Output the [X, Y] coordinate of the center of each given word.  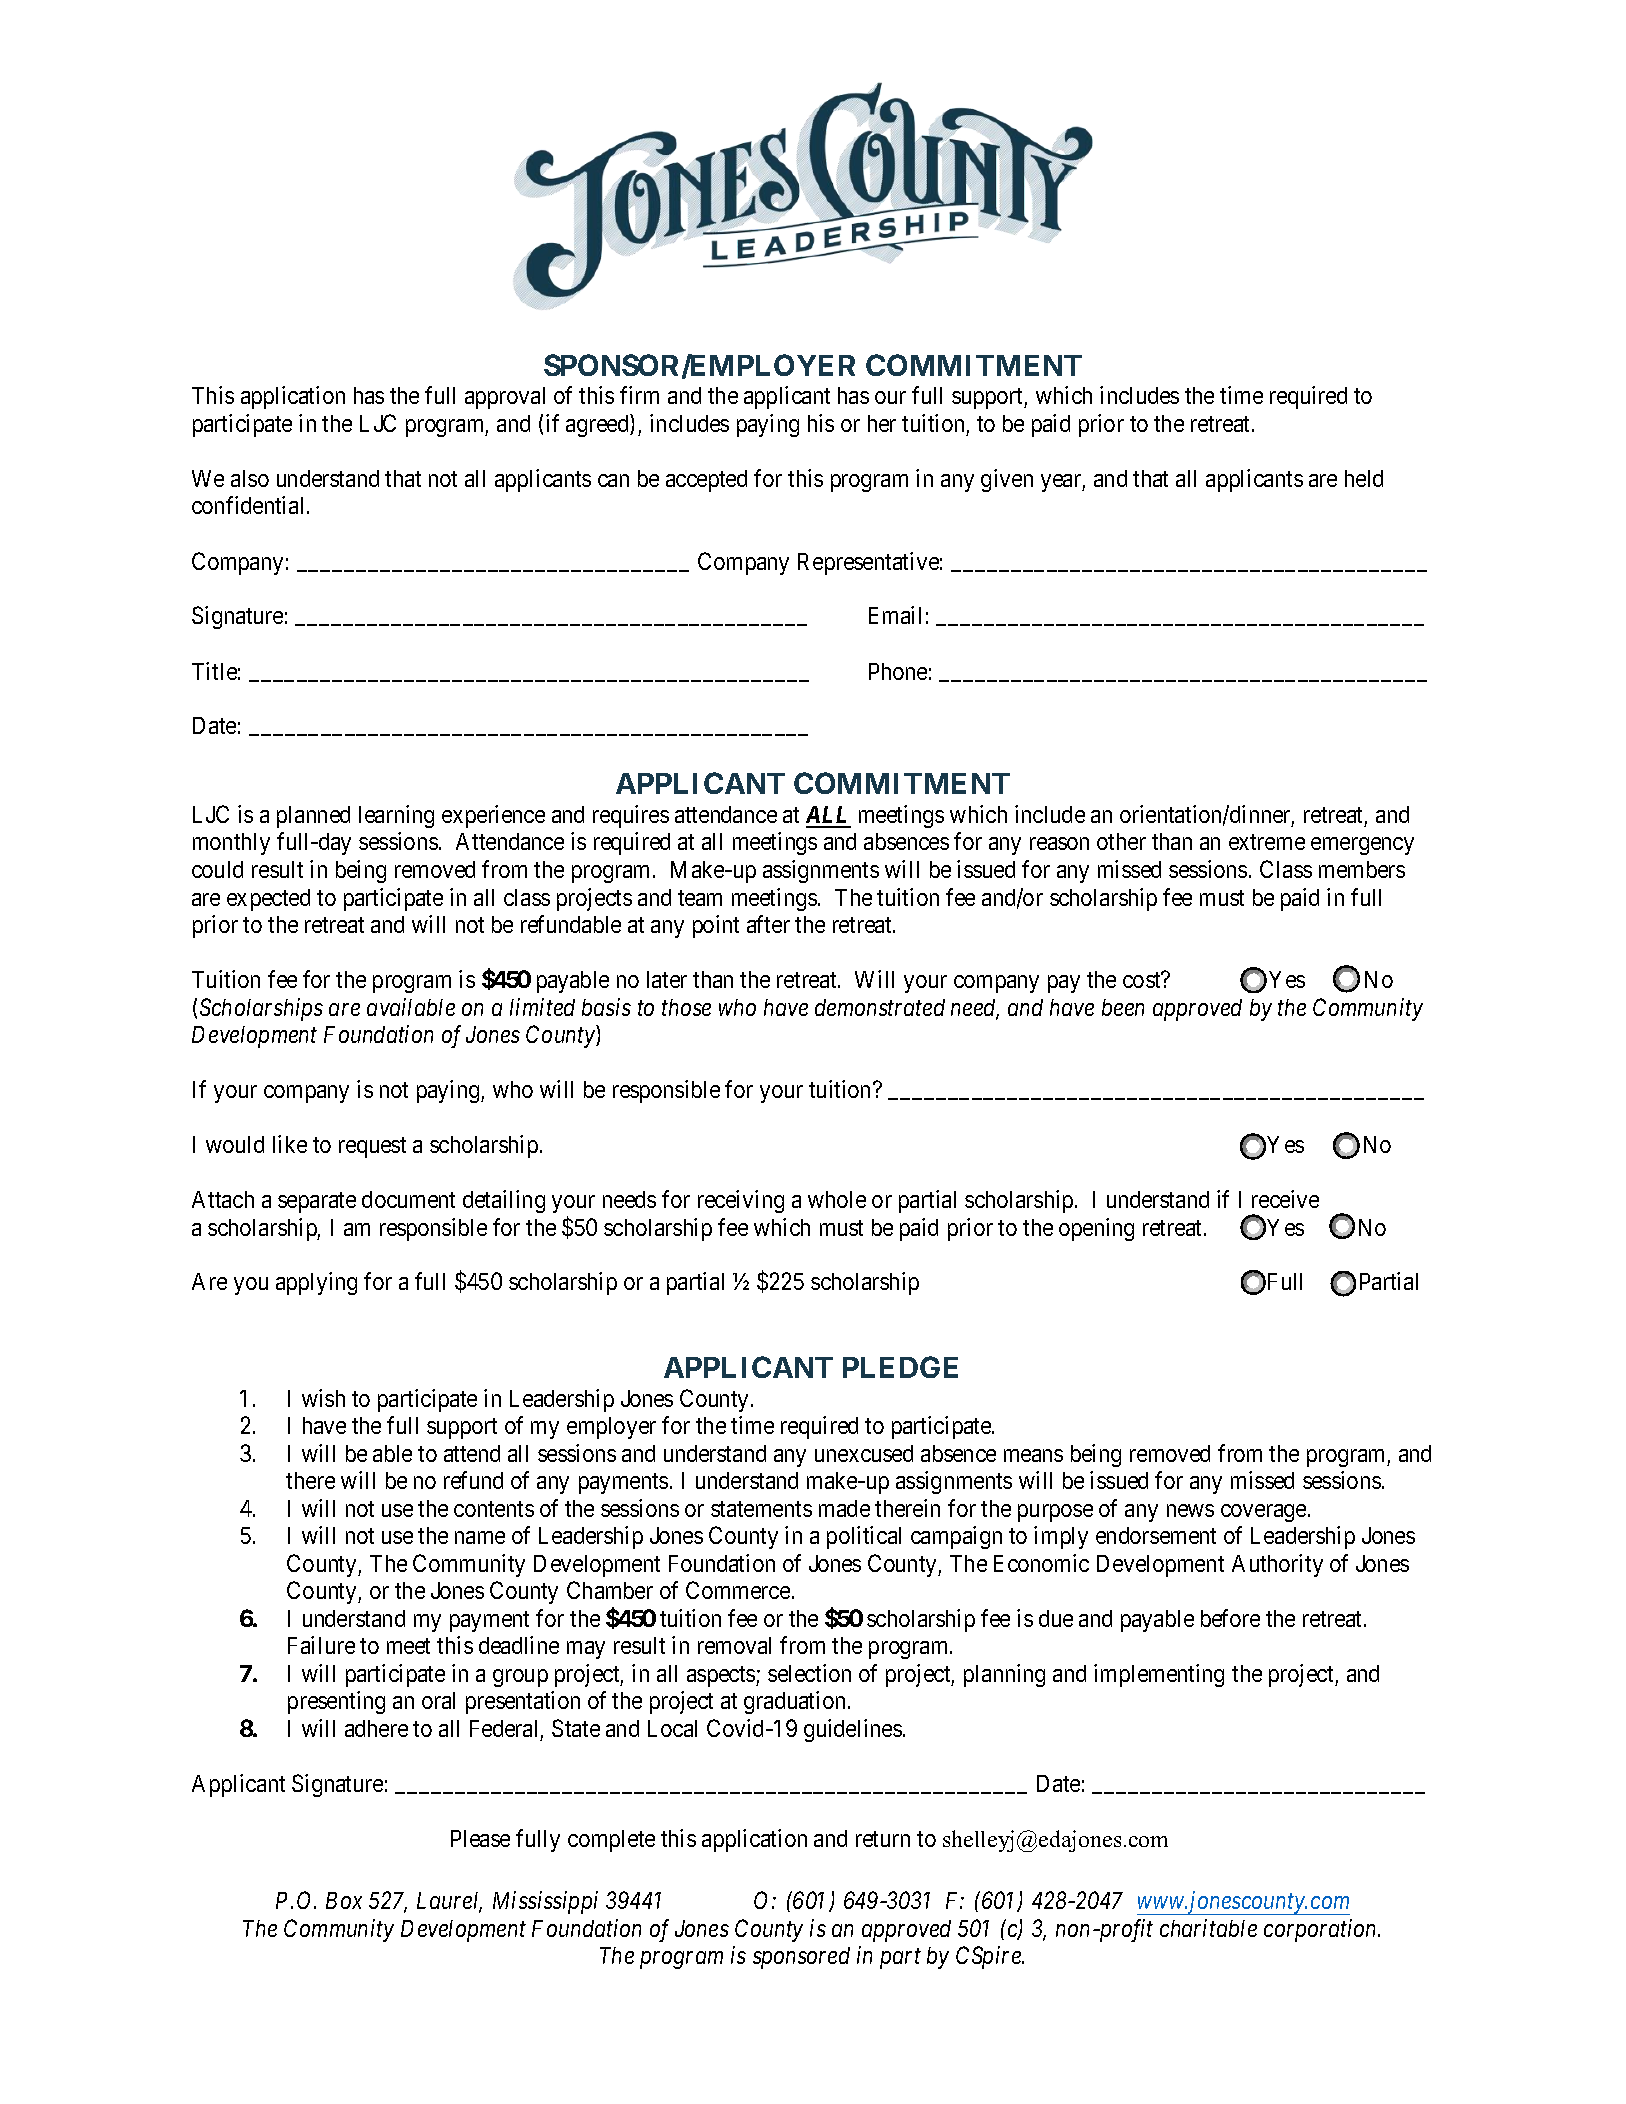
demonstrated [880, 1007]
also [250, 478]
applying [316, 1283]
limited [542, 1007]
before [1230, 1618]
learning [396, 816]
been [1123, 1007]
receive [1285, 1199]
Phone [898, 671]
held [1364, 478]
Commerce [738, 1590]
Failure [321, 1645]
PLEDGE [900, 1367]
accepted [706, 481]
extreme [1267, 842]
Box [344, 1900]
